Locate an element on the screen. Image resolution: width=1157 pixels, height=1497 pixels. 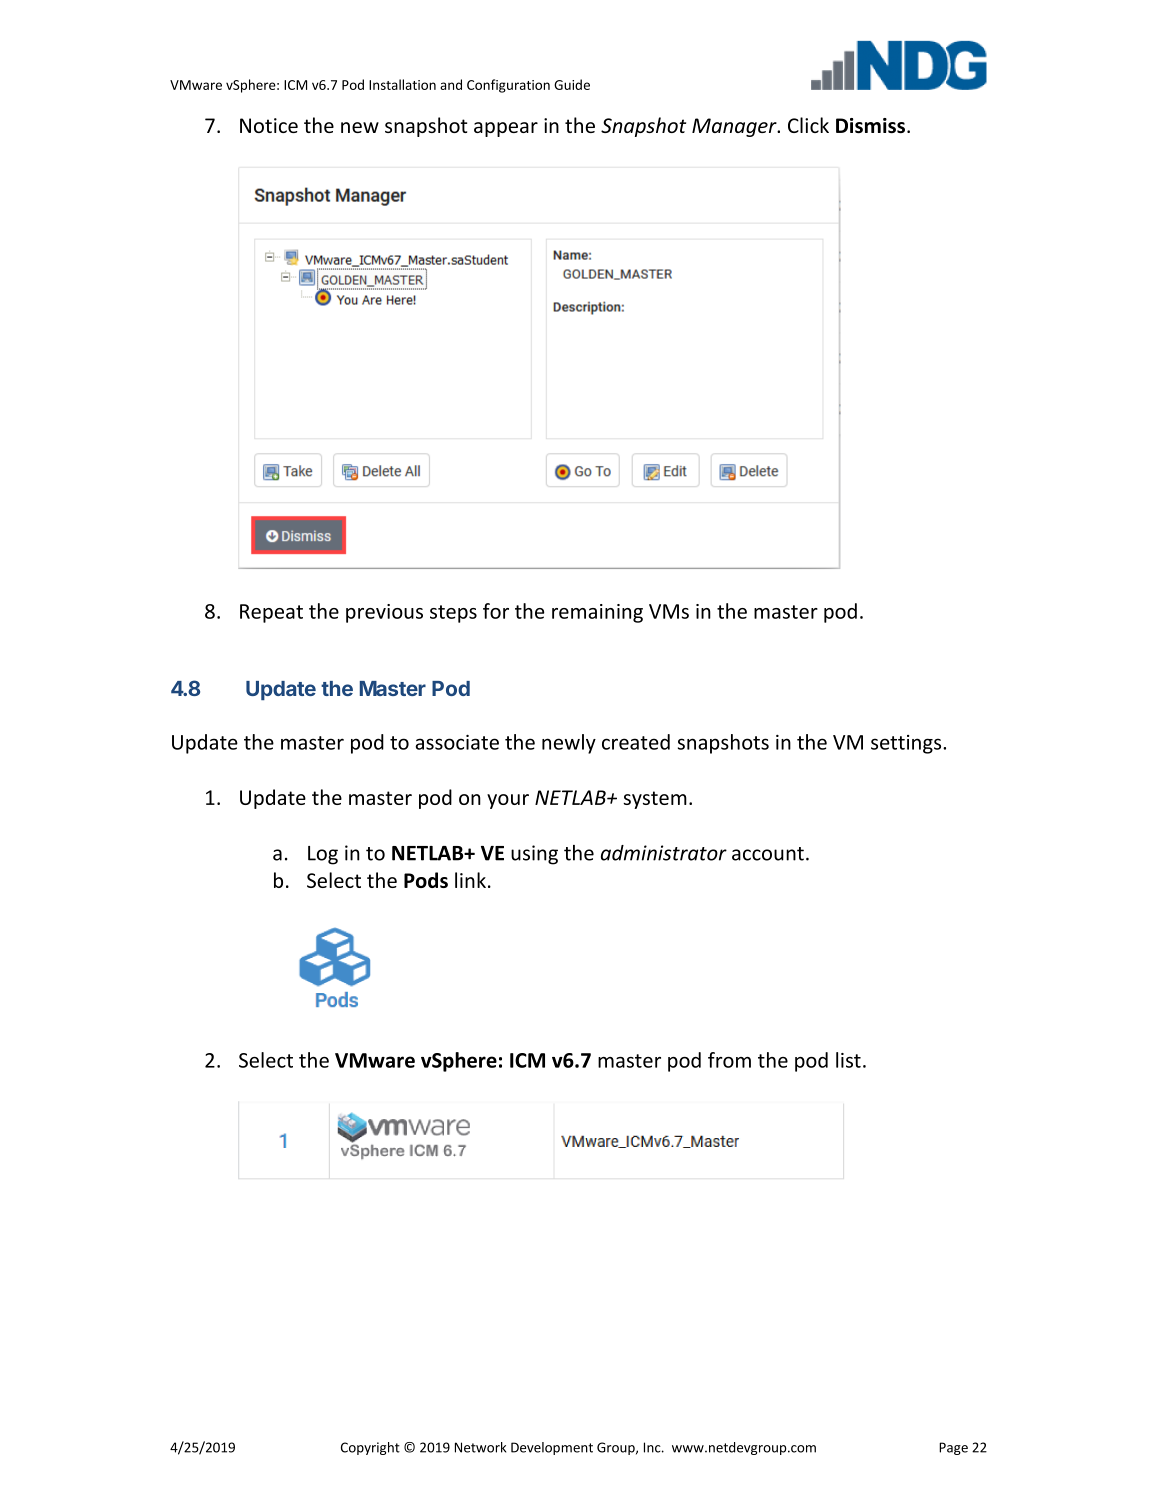
created is located at coordinates (636, 742).
